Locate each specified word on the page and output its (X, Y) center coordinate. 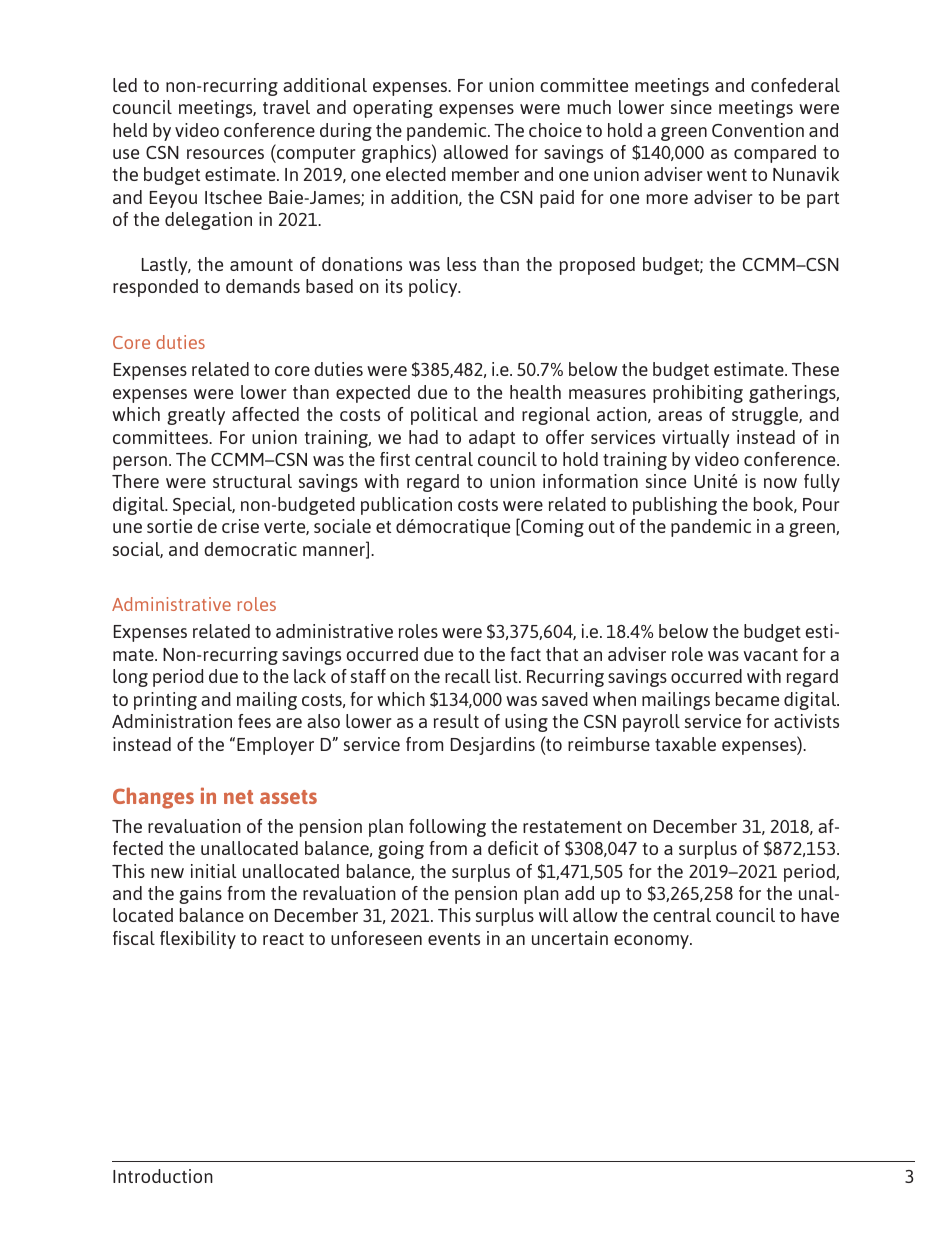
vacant (771, 655)
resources (225, 154)
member (485, 174)
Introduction (163, 1176)
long (130, 678)
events (454, 939)
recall (467, 676)
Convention (758, 130)
